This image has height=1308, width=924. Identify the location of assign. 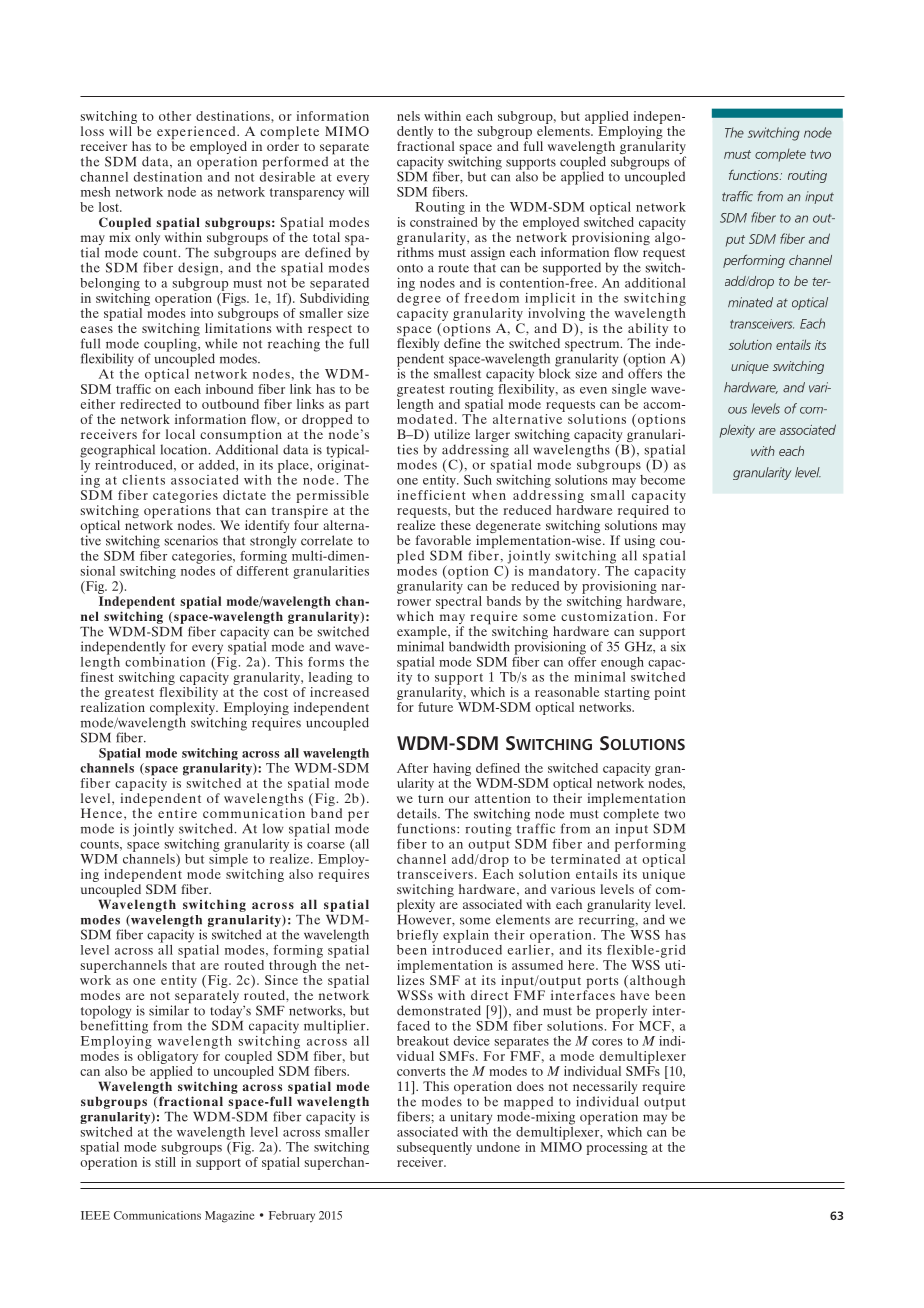
(488, 255).
